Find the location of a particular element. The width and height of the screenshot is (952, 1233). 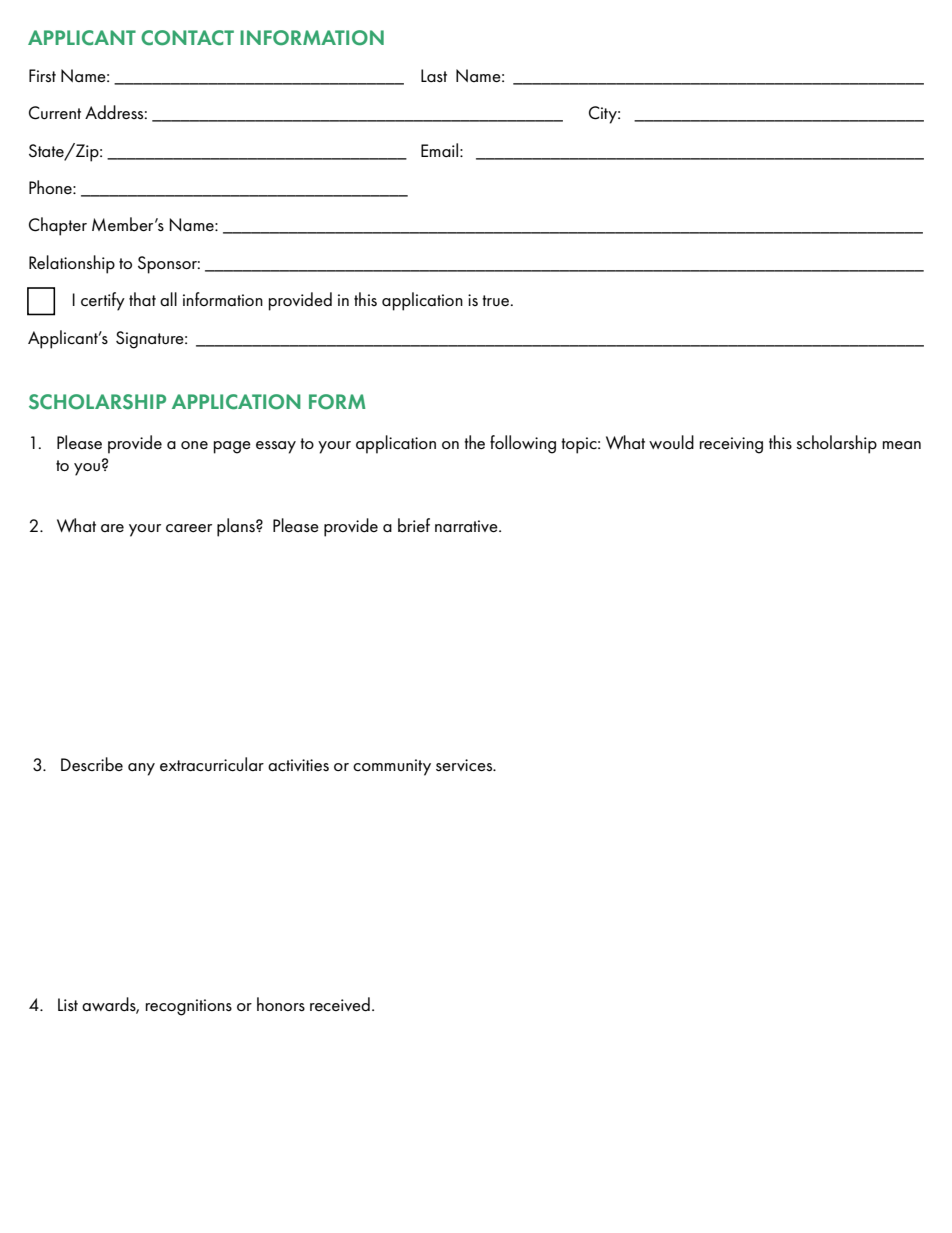

CONTACT is located at coordinates (187, 38).
